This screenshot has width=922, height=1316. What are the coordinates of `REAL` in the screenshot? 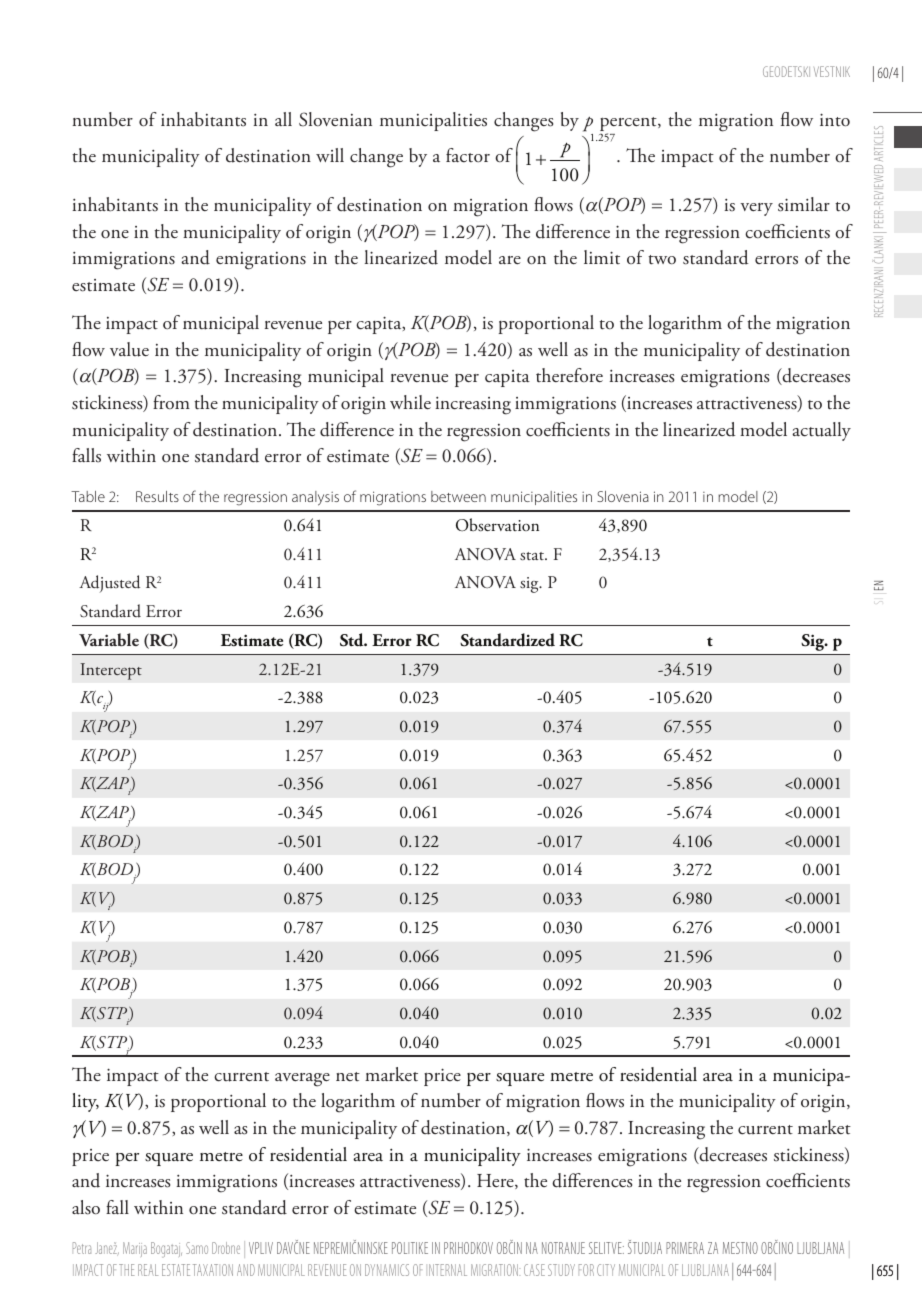 It's located at (148, 1270).
